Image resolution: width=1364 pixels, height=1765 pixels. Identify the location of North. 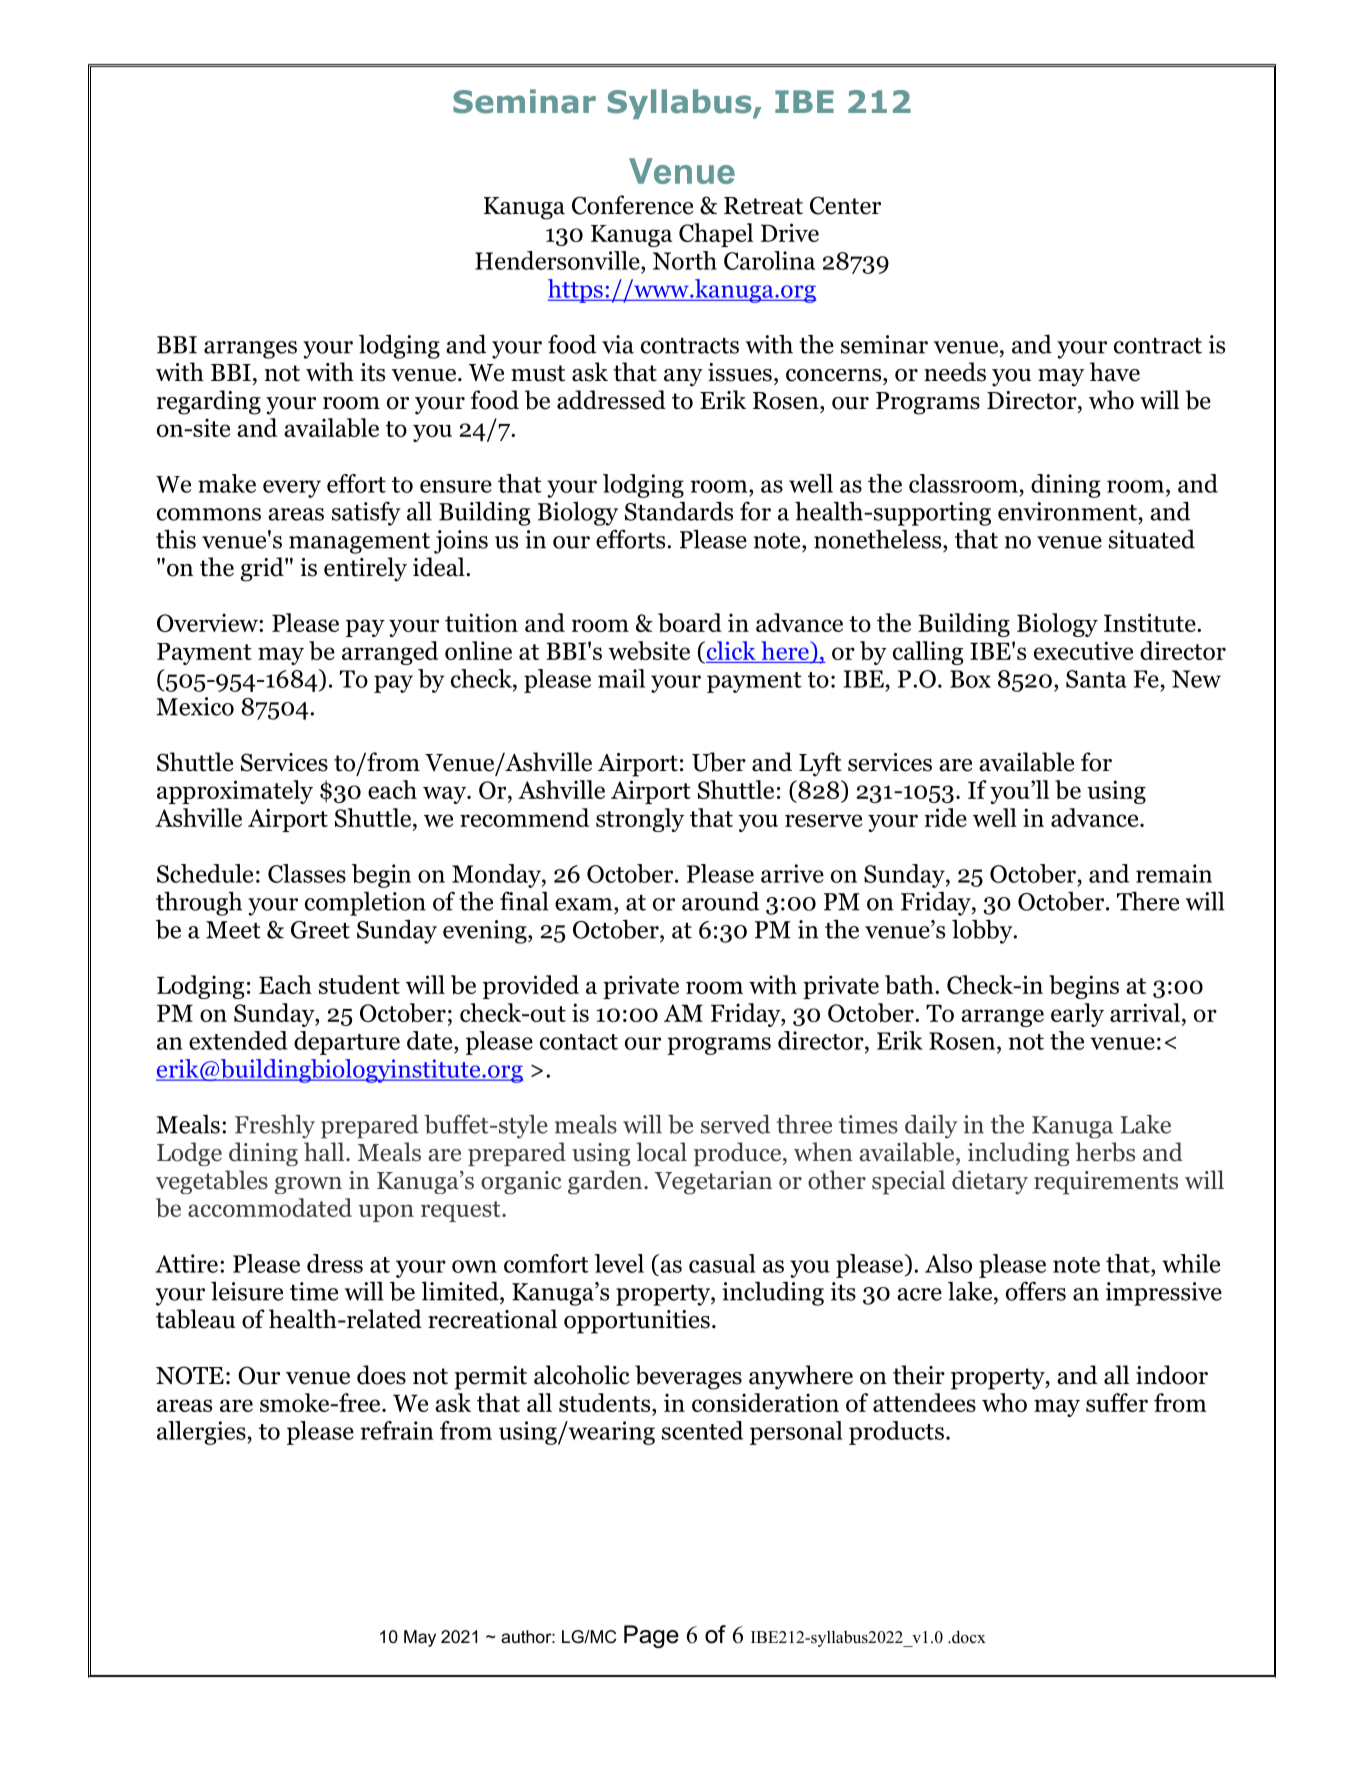
(685, 260).
